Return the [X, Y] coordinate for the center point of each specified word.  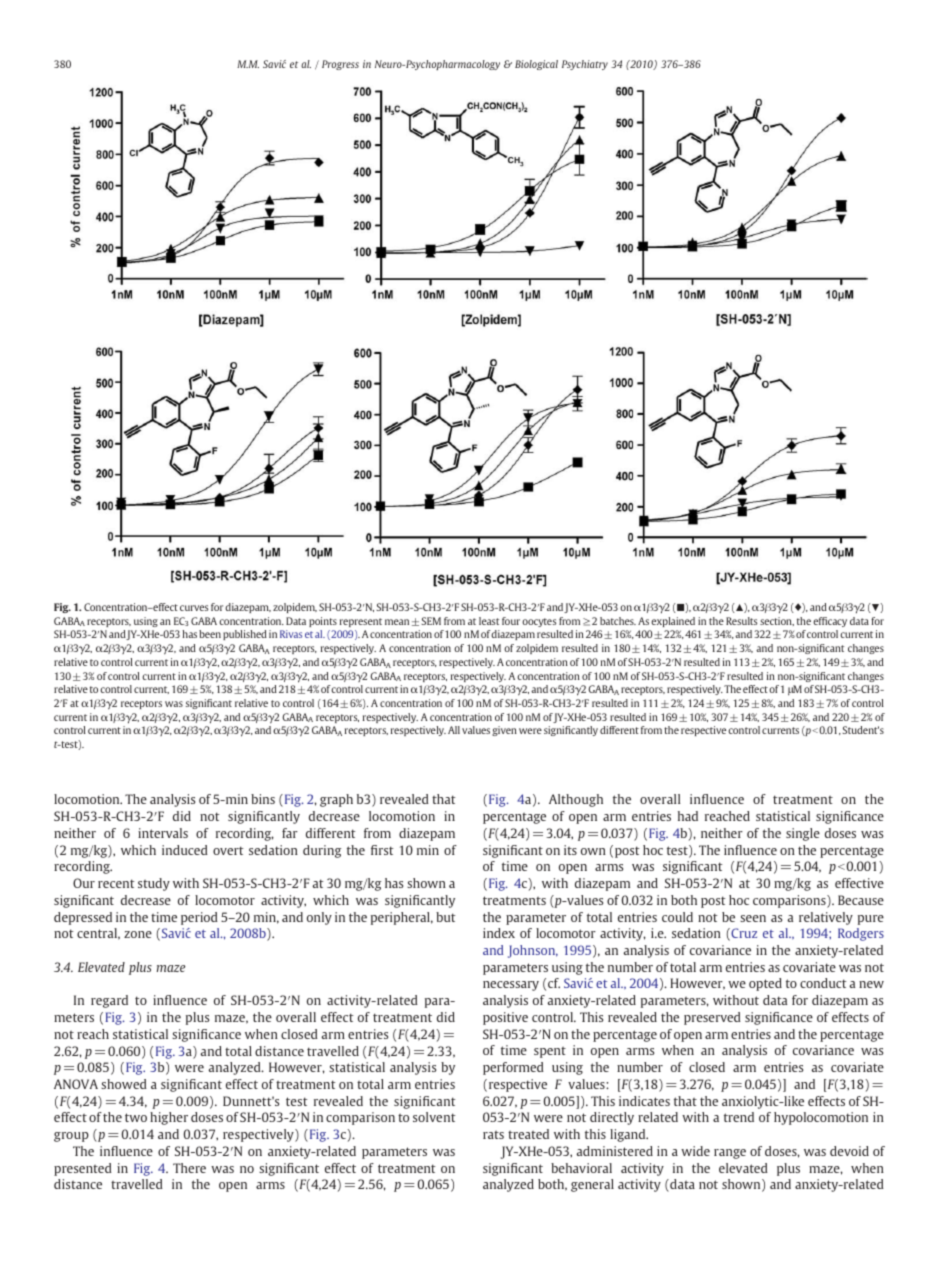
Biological [536, 65]
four [511, 621]
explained [673, 622]
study [154, 884]
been [210, 634]
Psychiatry [585, 65]
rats [493, 1135]
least [489, 621]
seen [753, 918]
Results [742, 621]
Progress [340, 65]
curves [194, 608]
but [446, 917]
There [189, 1168]
